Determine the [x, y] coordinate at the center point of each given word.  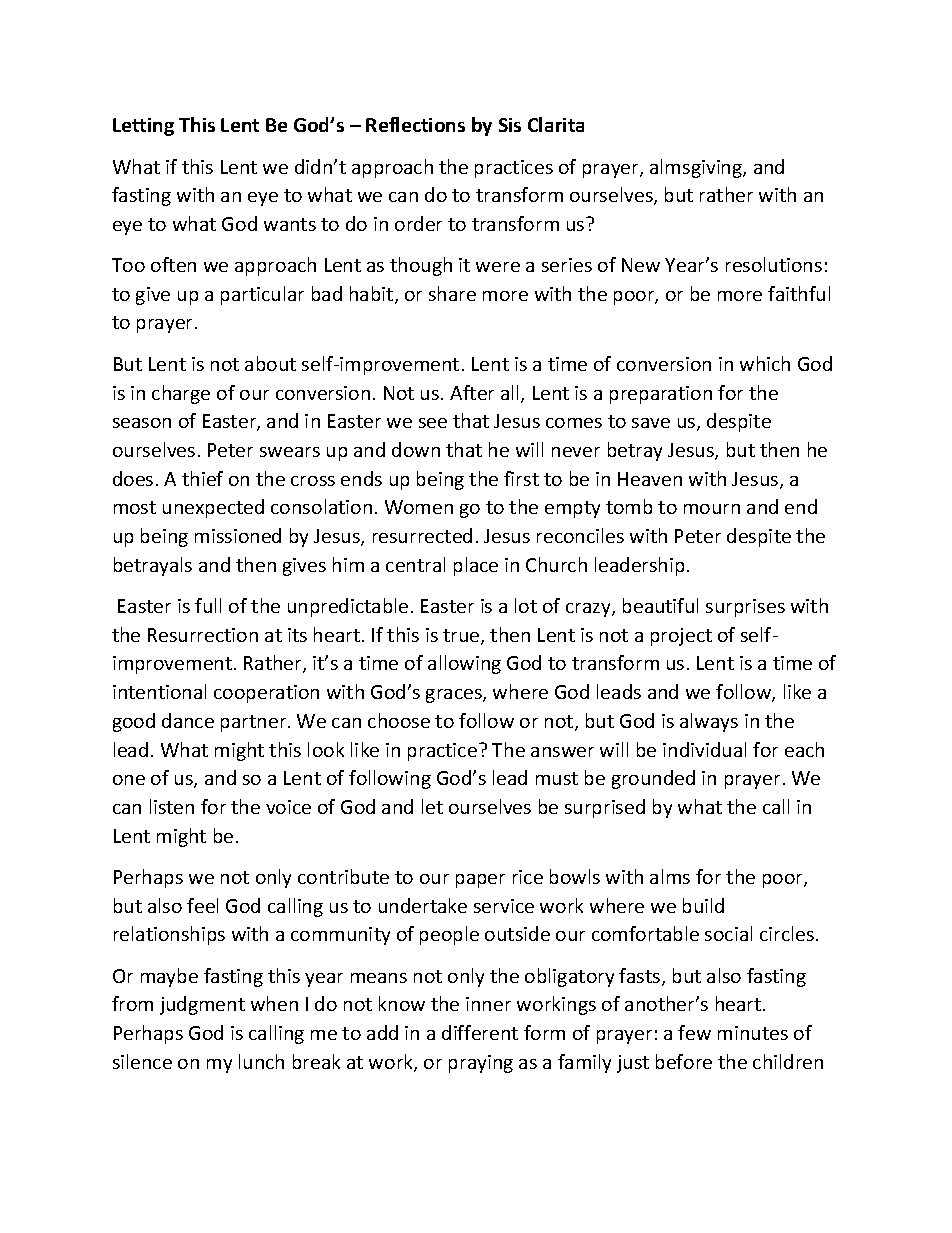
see [433, 423]
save [651, 423]
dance [188, 720]
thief [202, 478]
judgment [202, 1005]
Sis [510, 125]
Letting [143, 127]
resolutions [774, 264]
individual [704, 749]
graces [455, 696]
